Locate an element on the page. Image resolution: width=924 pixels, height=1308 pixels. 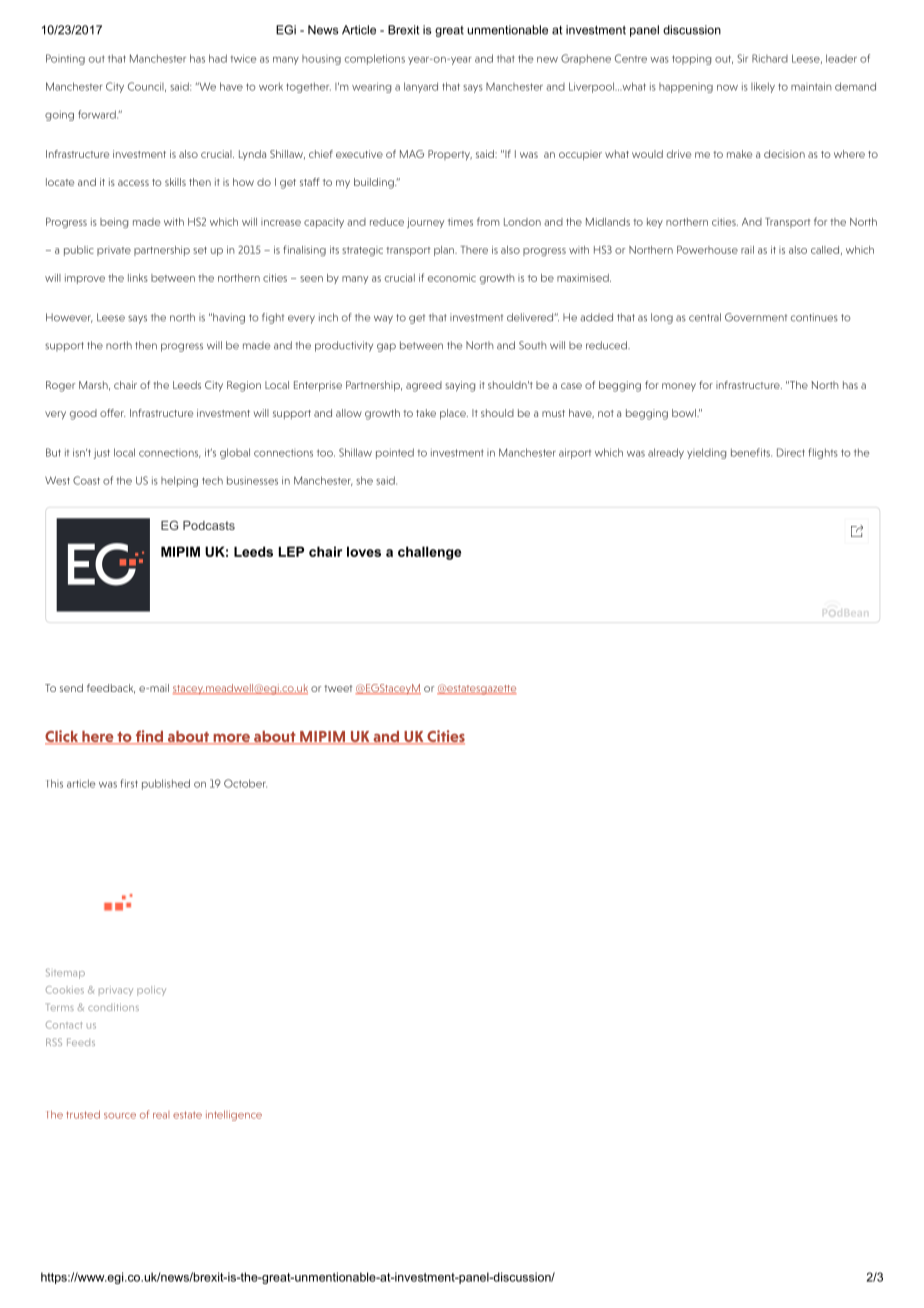
real is located at coordinates (161, 1115).
